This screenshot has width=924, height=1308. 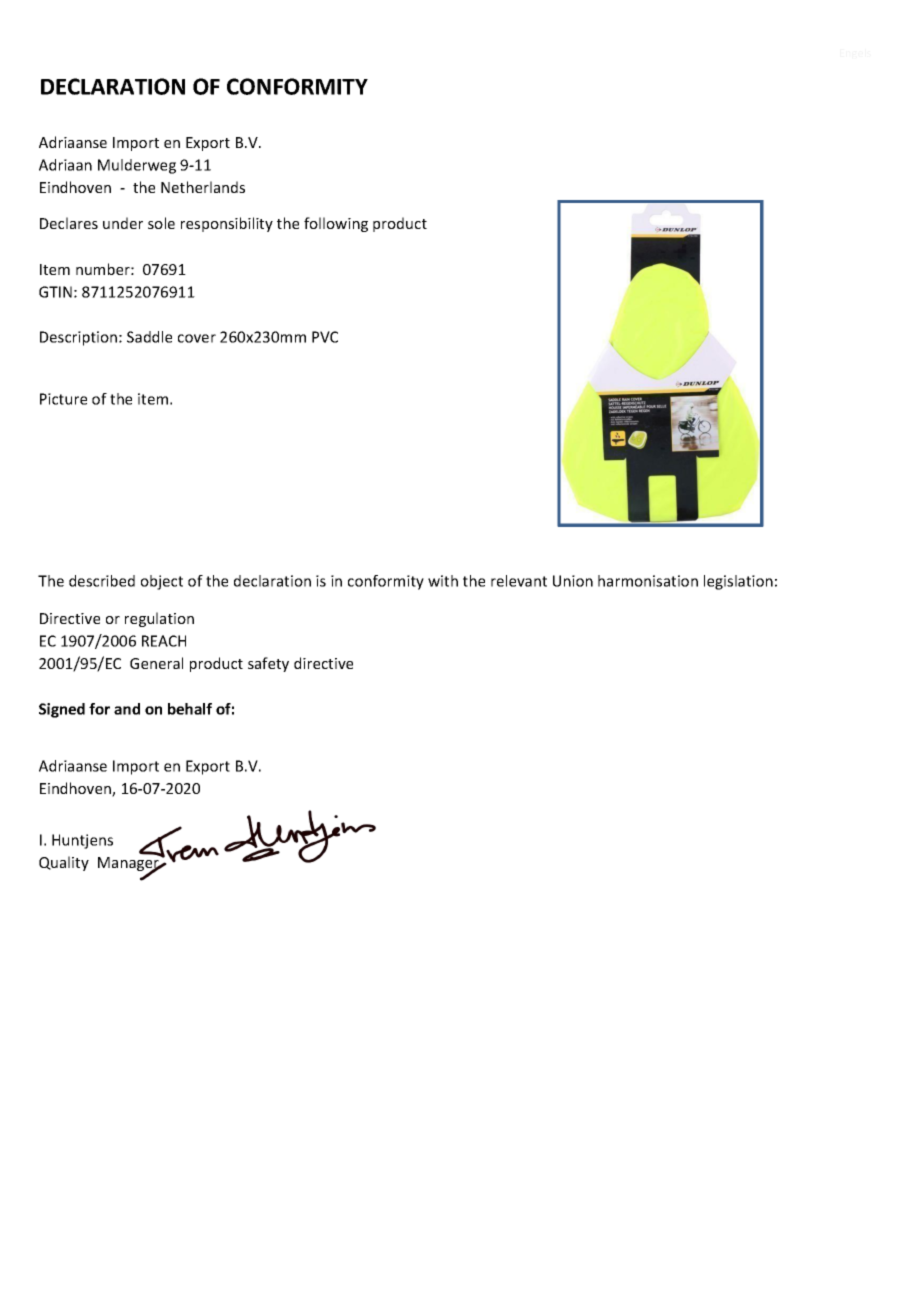 I want to click on legislation, so click(x=738, y=582).
